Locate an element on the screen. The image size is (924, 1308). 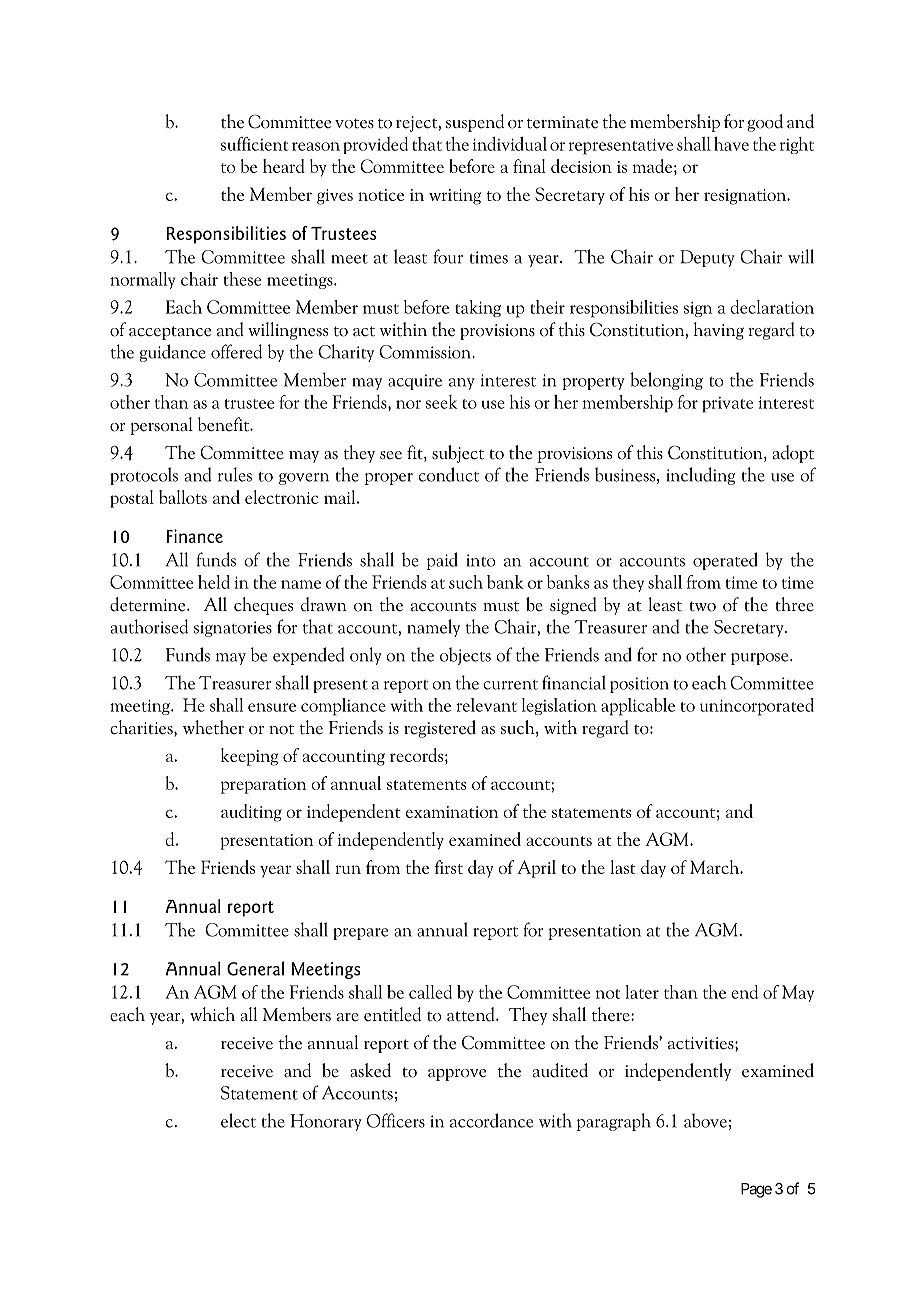
sufficient is located at coordinates (254, 144).
